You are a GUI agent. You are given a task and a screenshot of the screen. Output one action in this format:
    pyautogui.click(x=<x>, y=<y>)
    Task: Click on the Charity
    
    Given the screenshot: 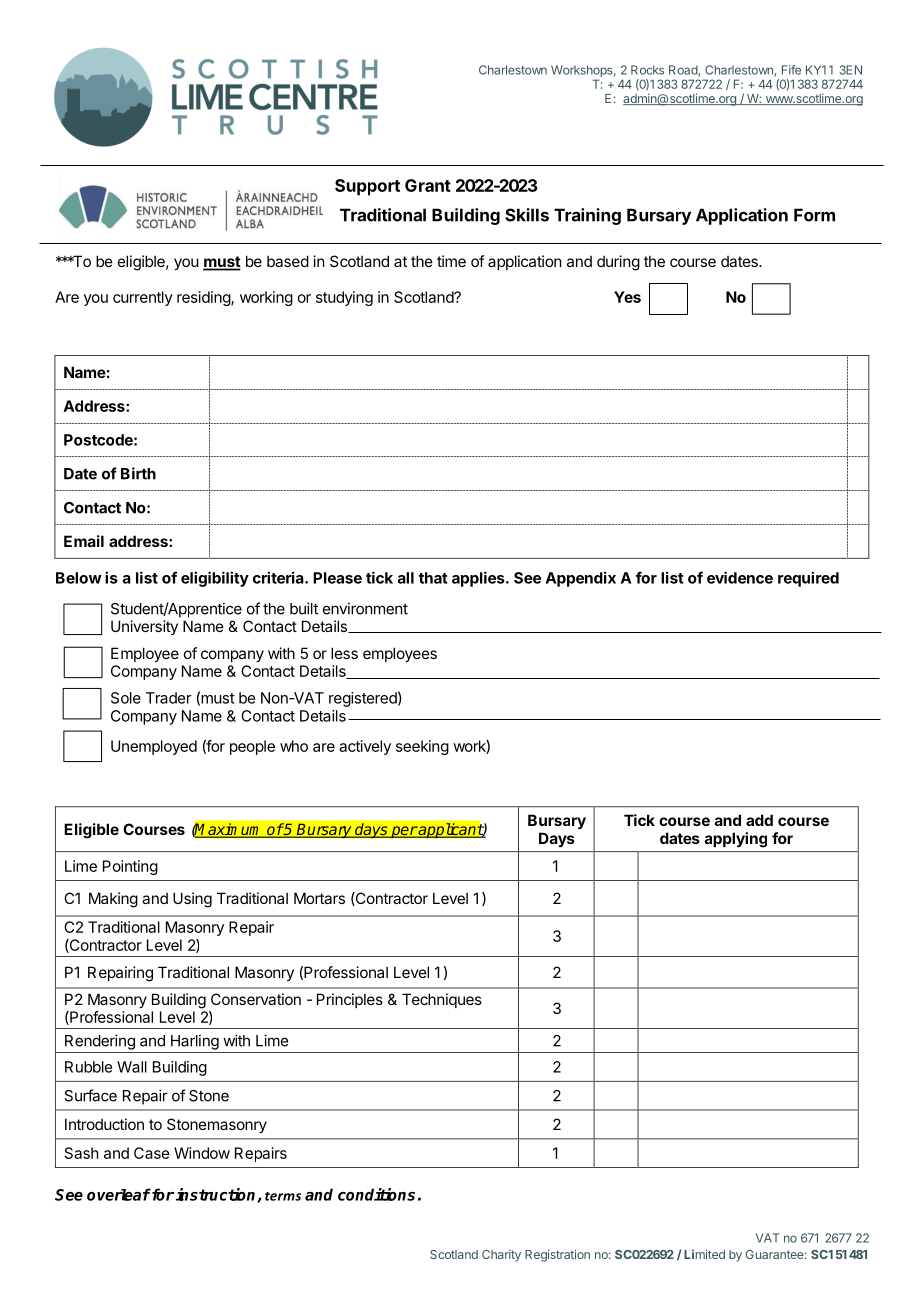 What is the action you would take?
    pyautogui.click(x=501, y=1256)
